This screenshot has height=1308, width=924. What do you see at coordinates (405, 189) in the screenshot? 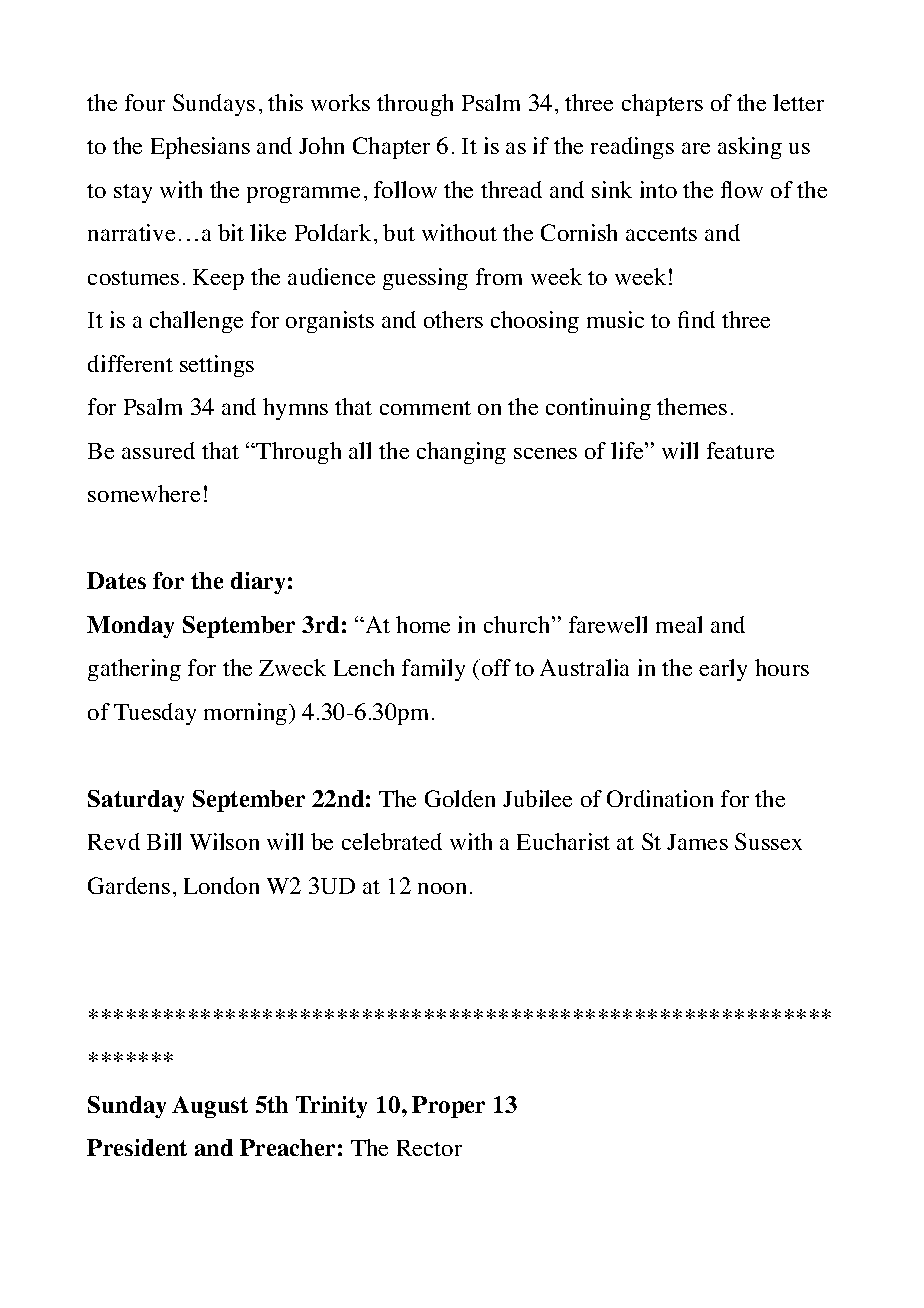
I see `follow` at bounding box center [405, 189].
